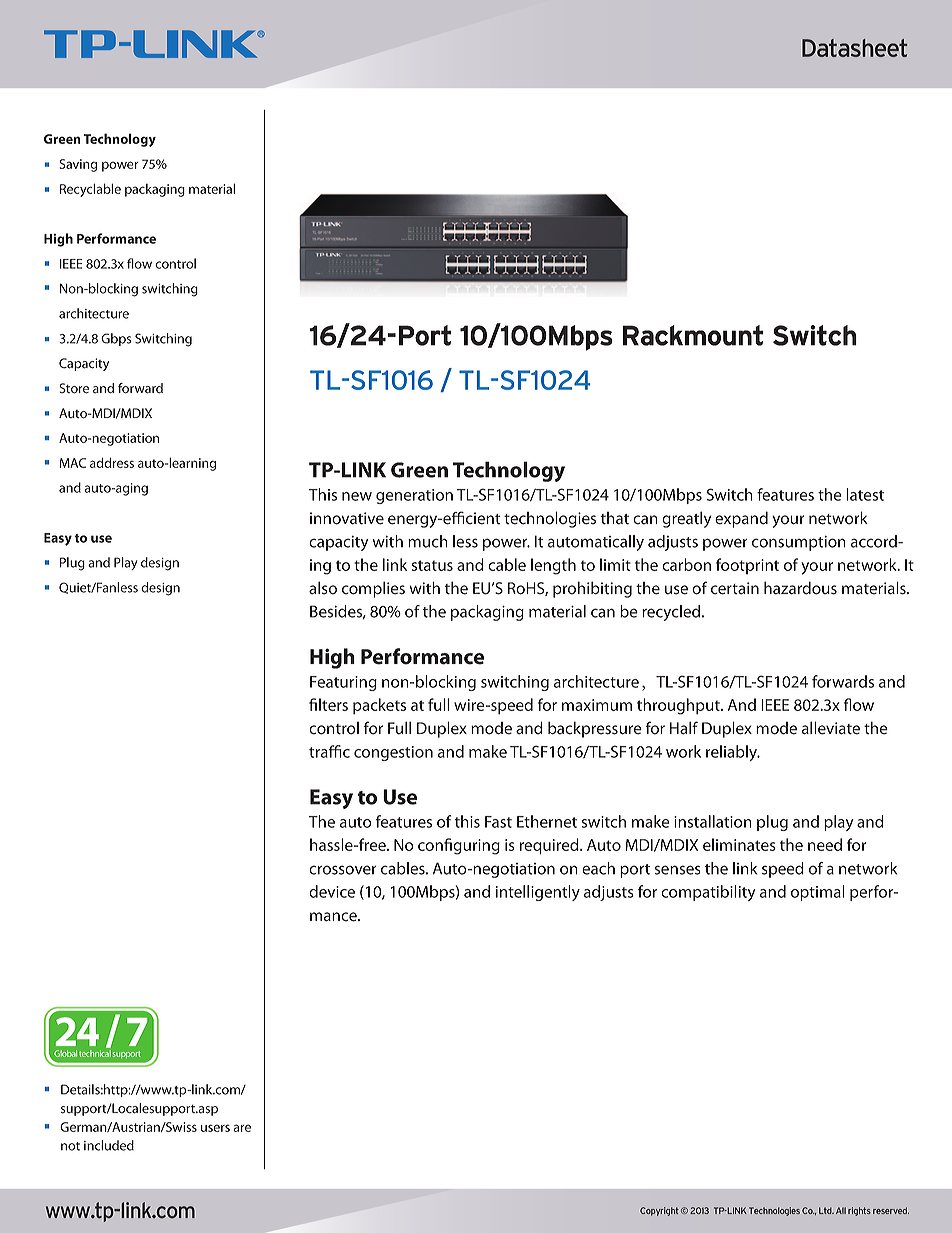  Describe the element at coordinates (78, 165) in the screenshot. I see `Saving` at that location.
